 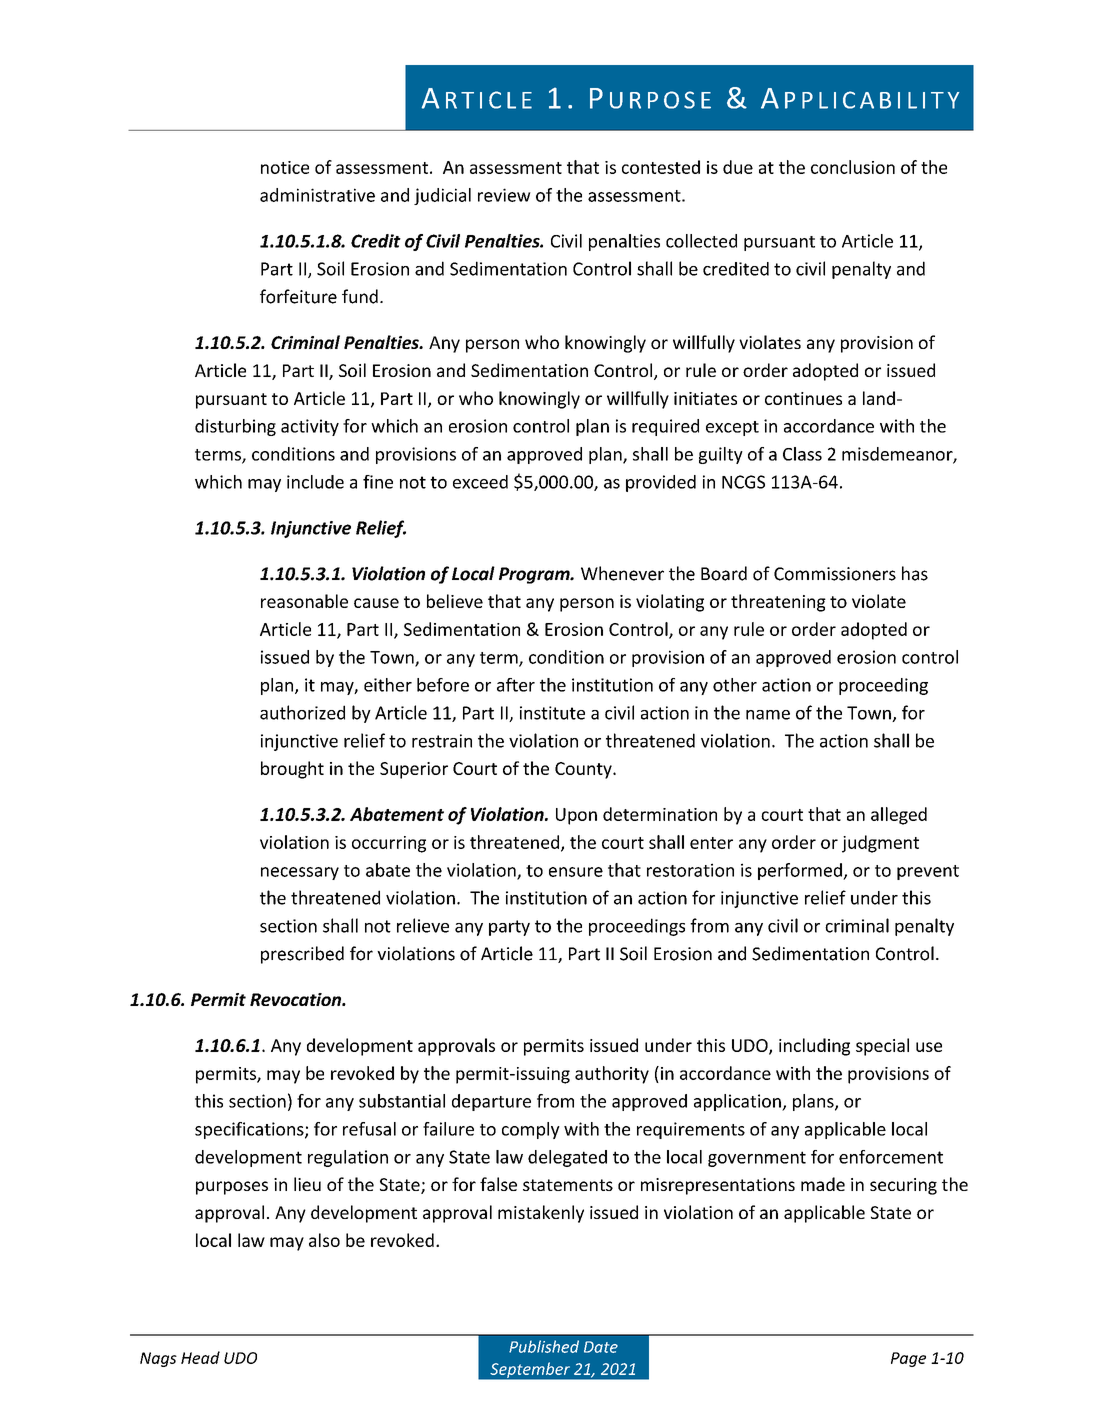 I want to click on performed, so click(x=801, y=871).
